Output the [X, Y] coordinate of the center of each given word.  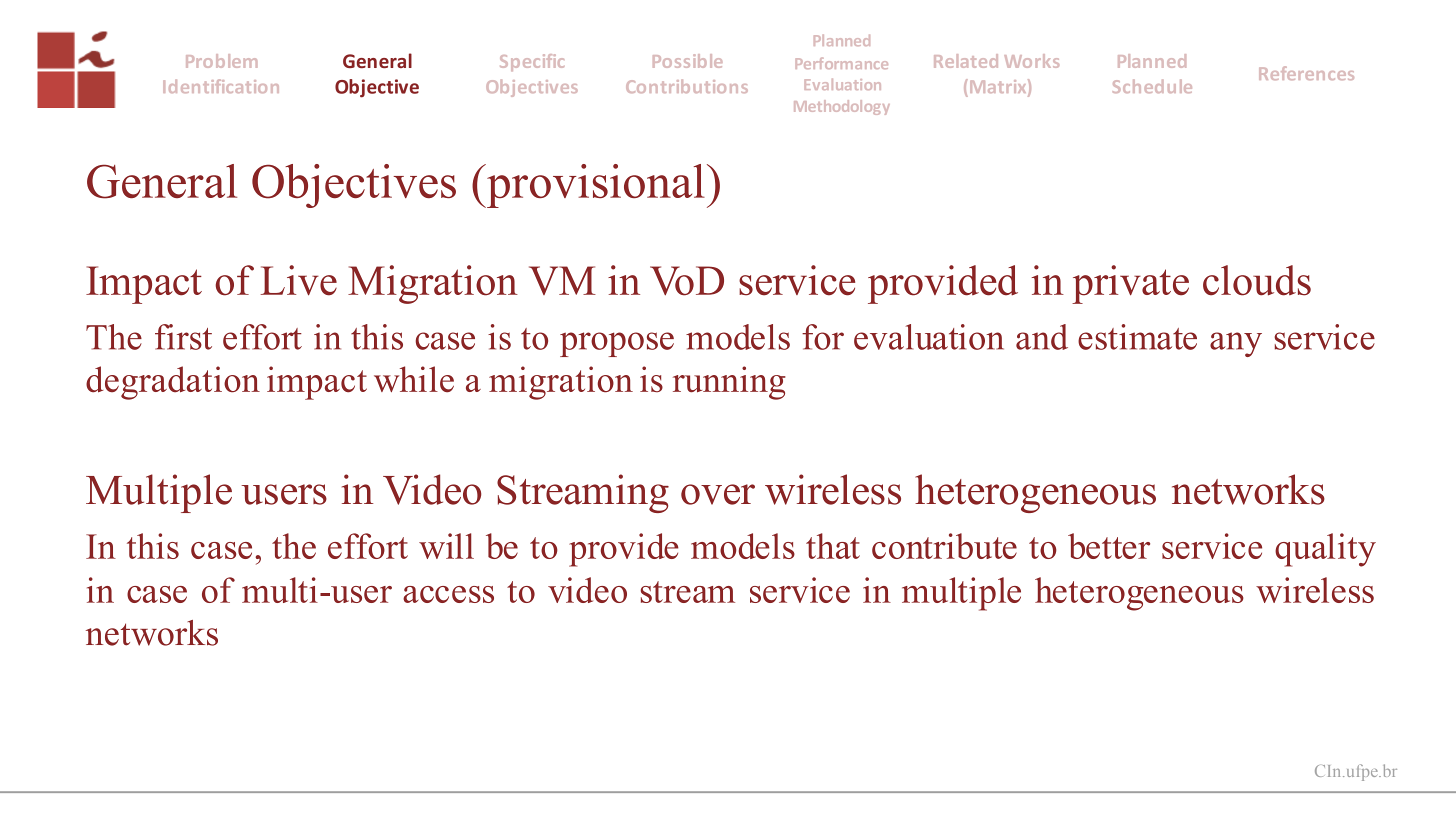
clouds [1257, 280]
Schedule [1152, 86]
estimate [1137, 337]
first [183, 337]
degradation [173, 383]
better [1109, 546]
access [448, 594]
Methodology [842, 107]
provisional [595, 186]
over [718, 494]
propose [617, 344]
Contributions [687, 86]
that [833, 546]
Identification [221, 86]
